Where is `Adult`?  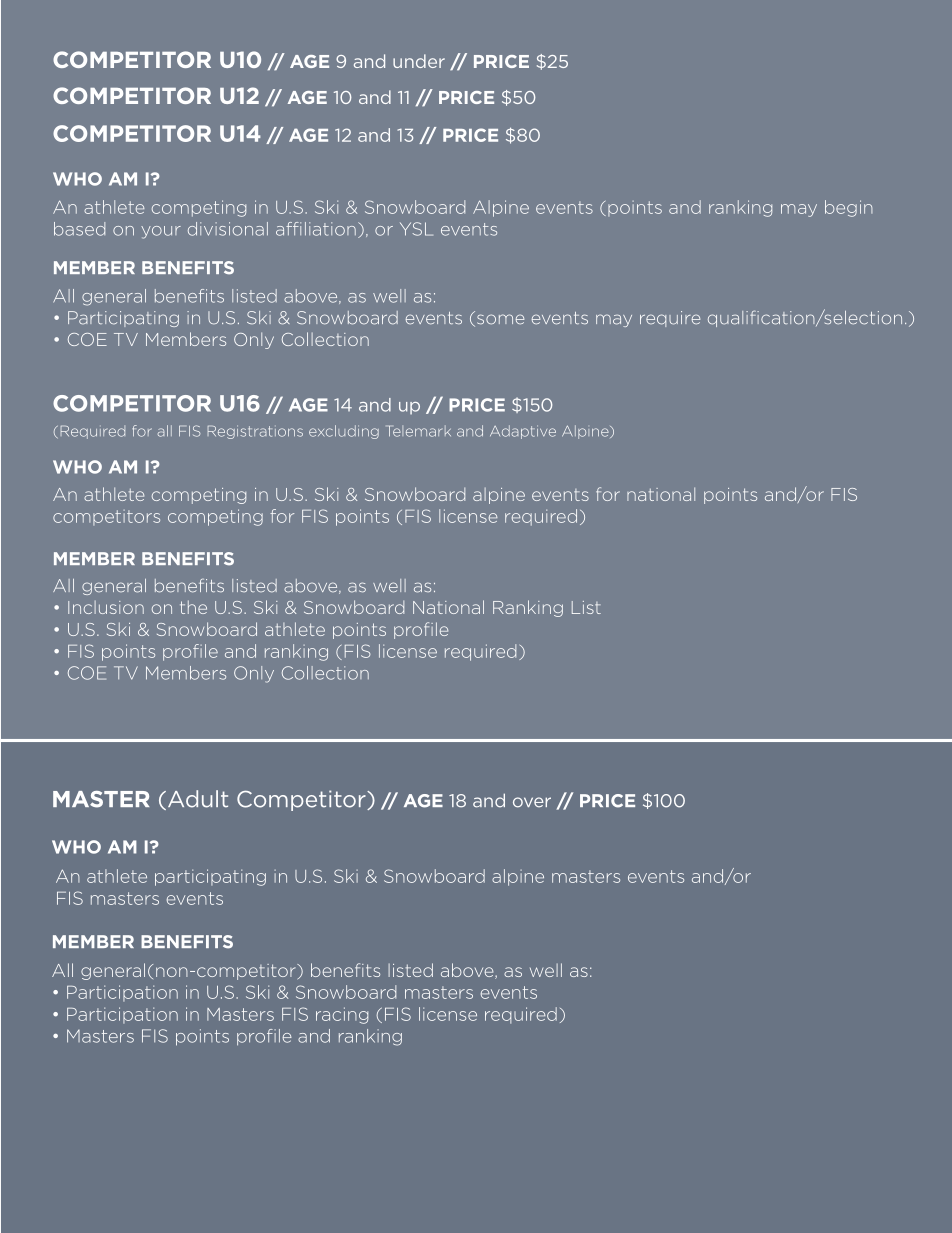 Adult is located at coordinates (198, 799).
